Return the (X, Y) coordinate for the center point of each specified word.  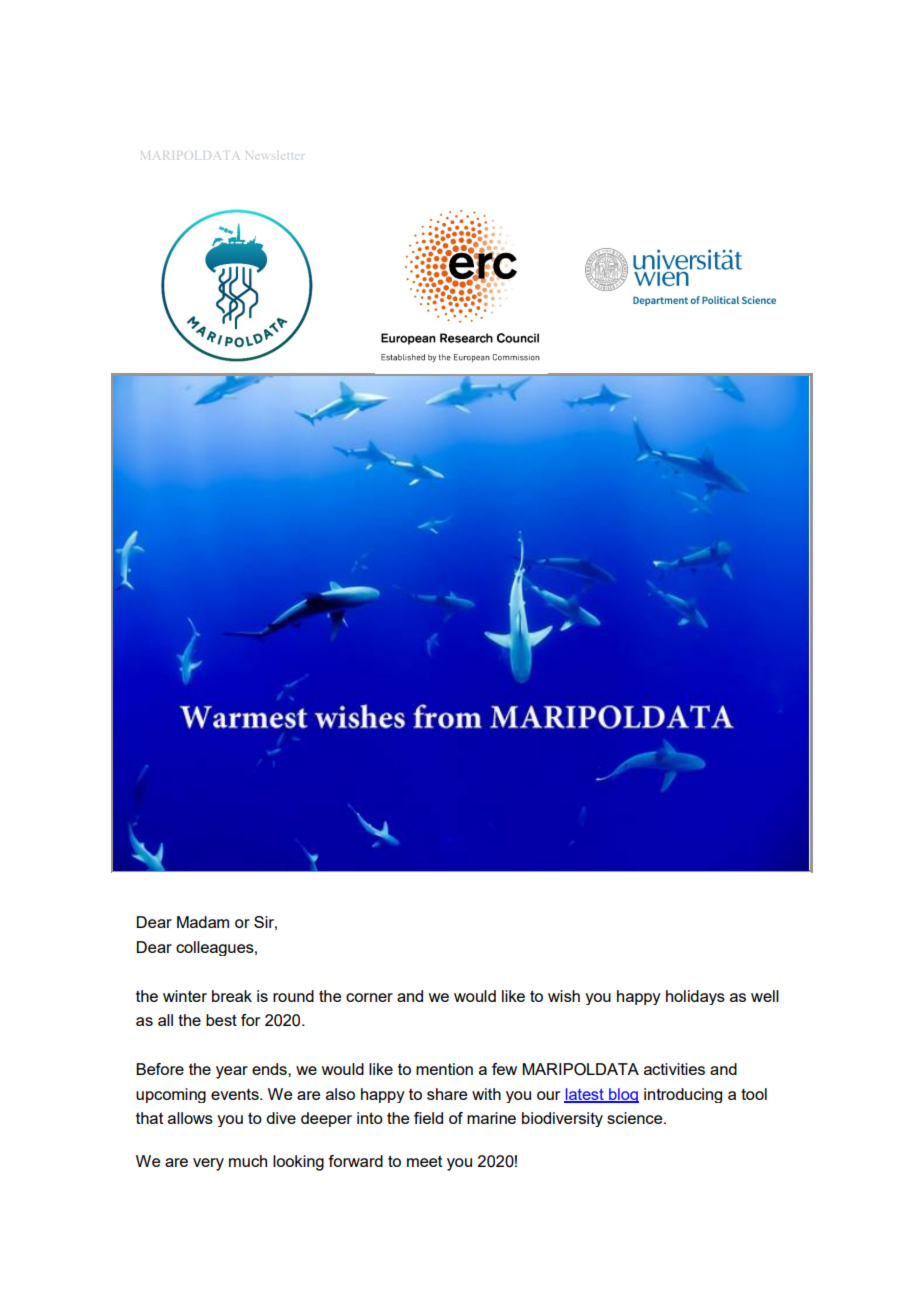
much (248, 1161)
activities (674, 1069)
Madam (203, 922)
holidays (695, 997)
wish (564, 996)
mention (444, 1069)
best (221, 1020)
